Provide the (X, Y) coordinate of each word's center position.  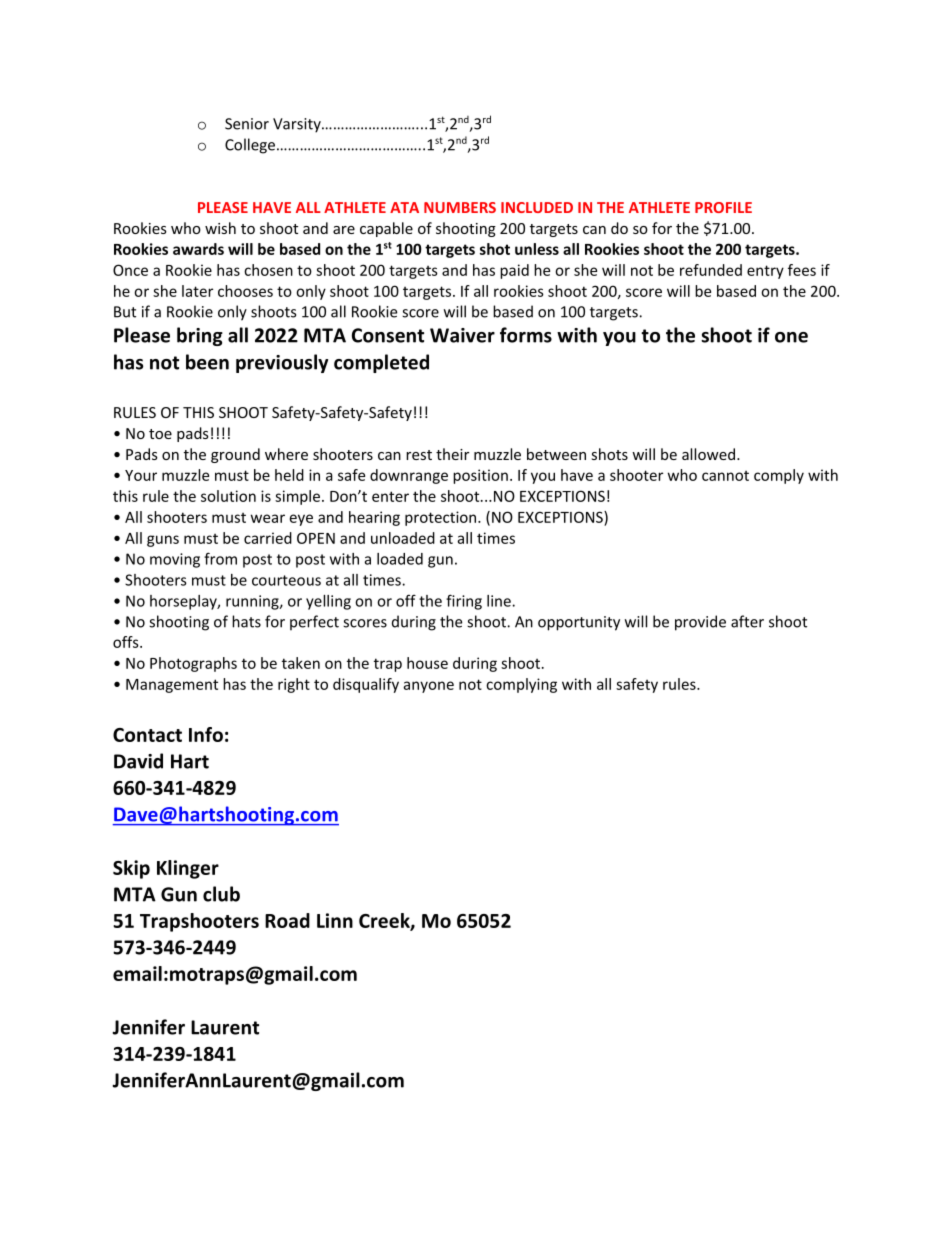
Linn (335, 920)
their (452, 454)
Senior (247, 124)
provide (700, 623)
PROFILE (723, 207)
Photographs (193, 664)
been (207, 362)
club (221, 894)
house (427, 663)
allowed (708, 454)
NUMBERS (460, 207)
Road (287, 920)
